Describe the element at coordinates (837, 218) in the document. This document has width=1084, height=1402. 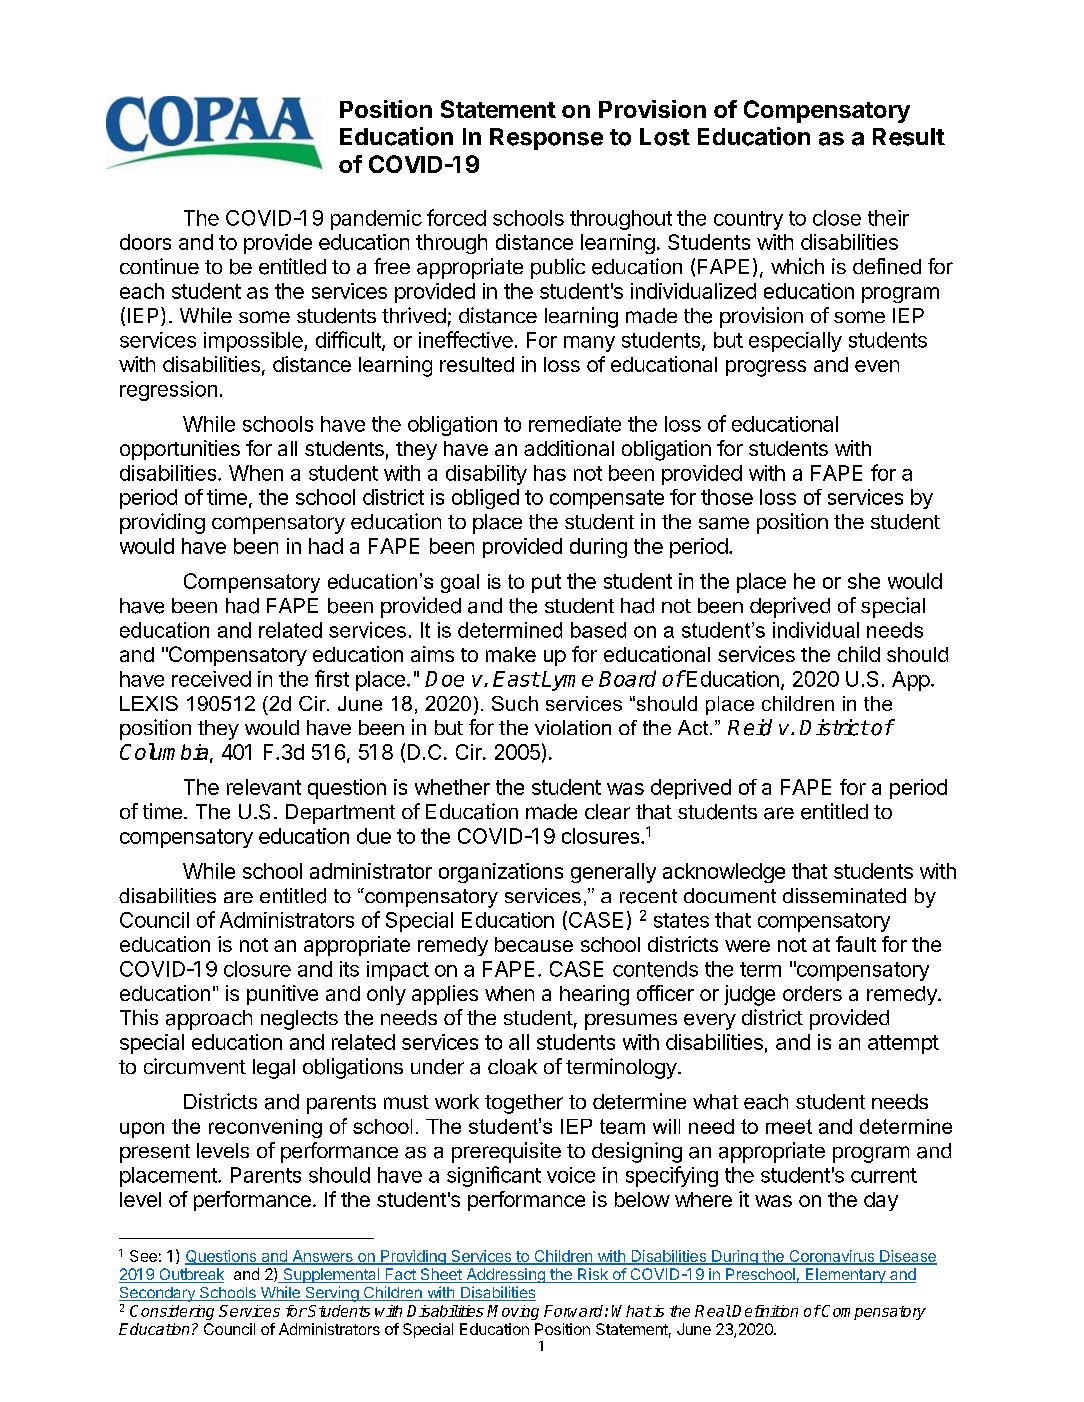
I see `close` at that location.
